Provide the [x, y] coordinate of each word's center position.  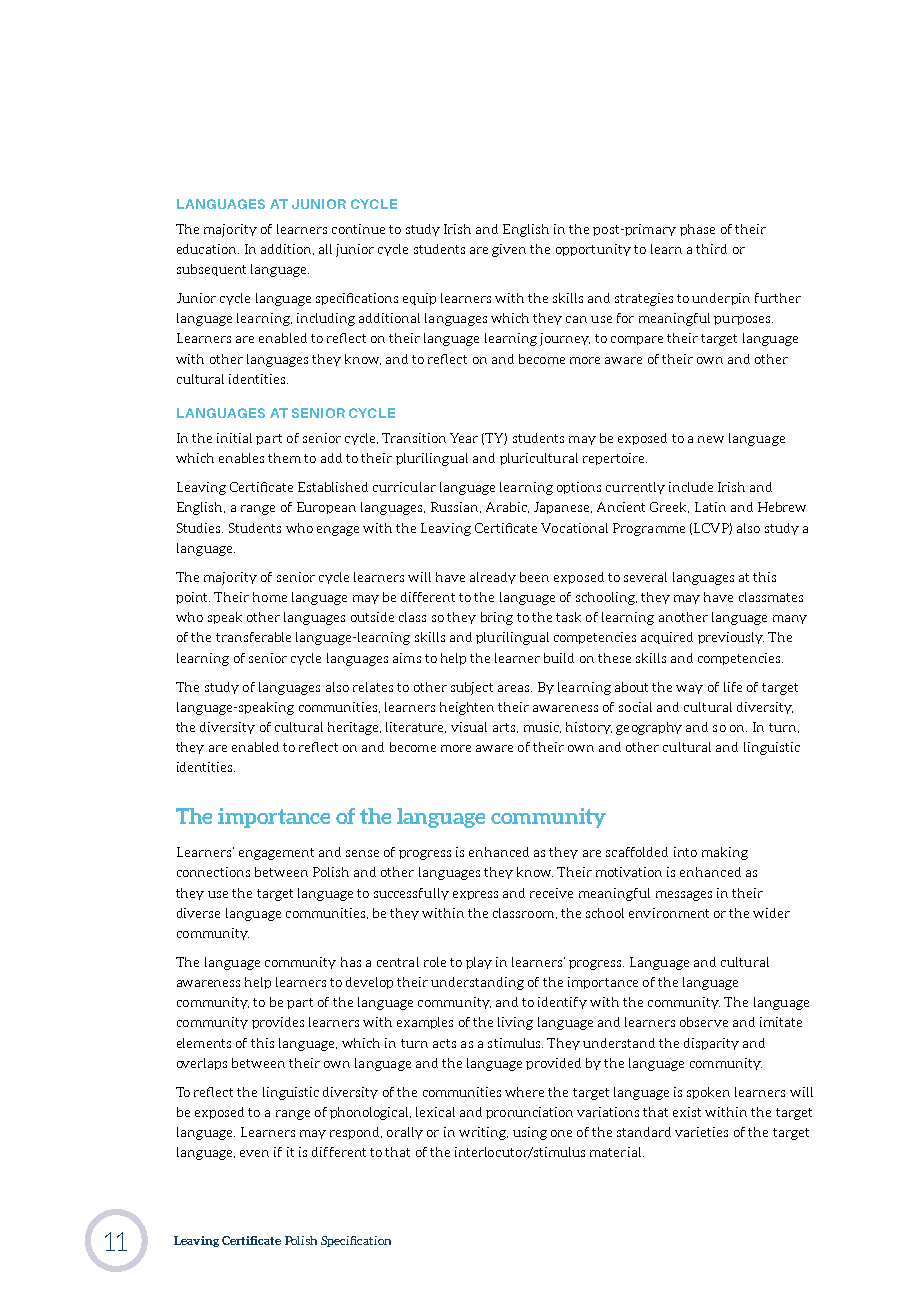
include [691, 487]
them [284, 458]
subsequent [211, 270]
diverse [198, 913]
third [711, 249]
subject [472, 688]
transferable [253, 637]
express [475, 895]
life [733, 687]
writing [483, 1133]
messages [684, 896]
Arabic [507, 507]
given [509, 250]
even [254, 1153]
